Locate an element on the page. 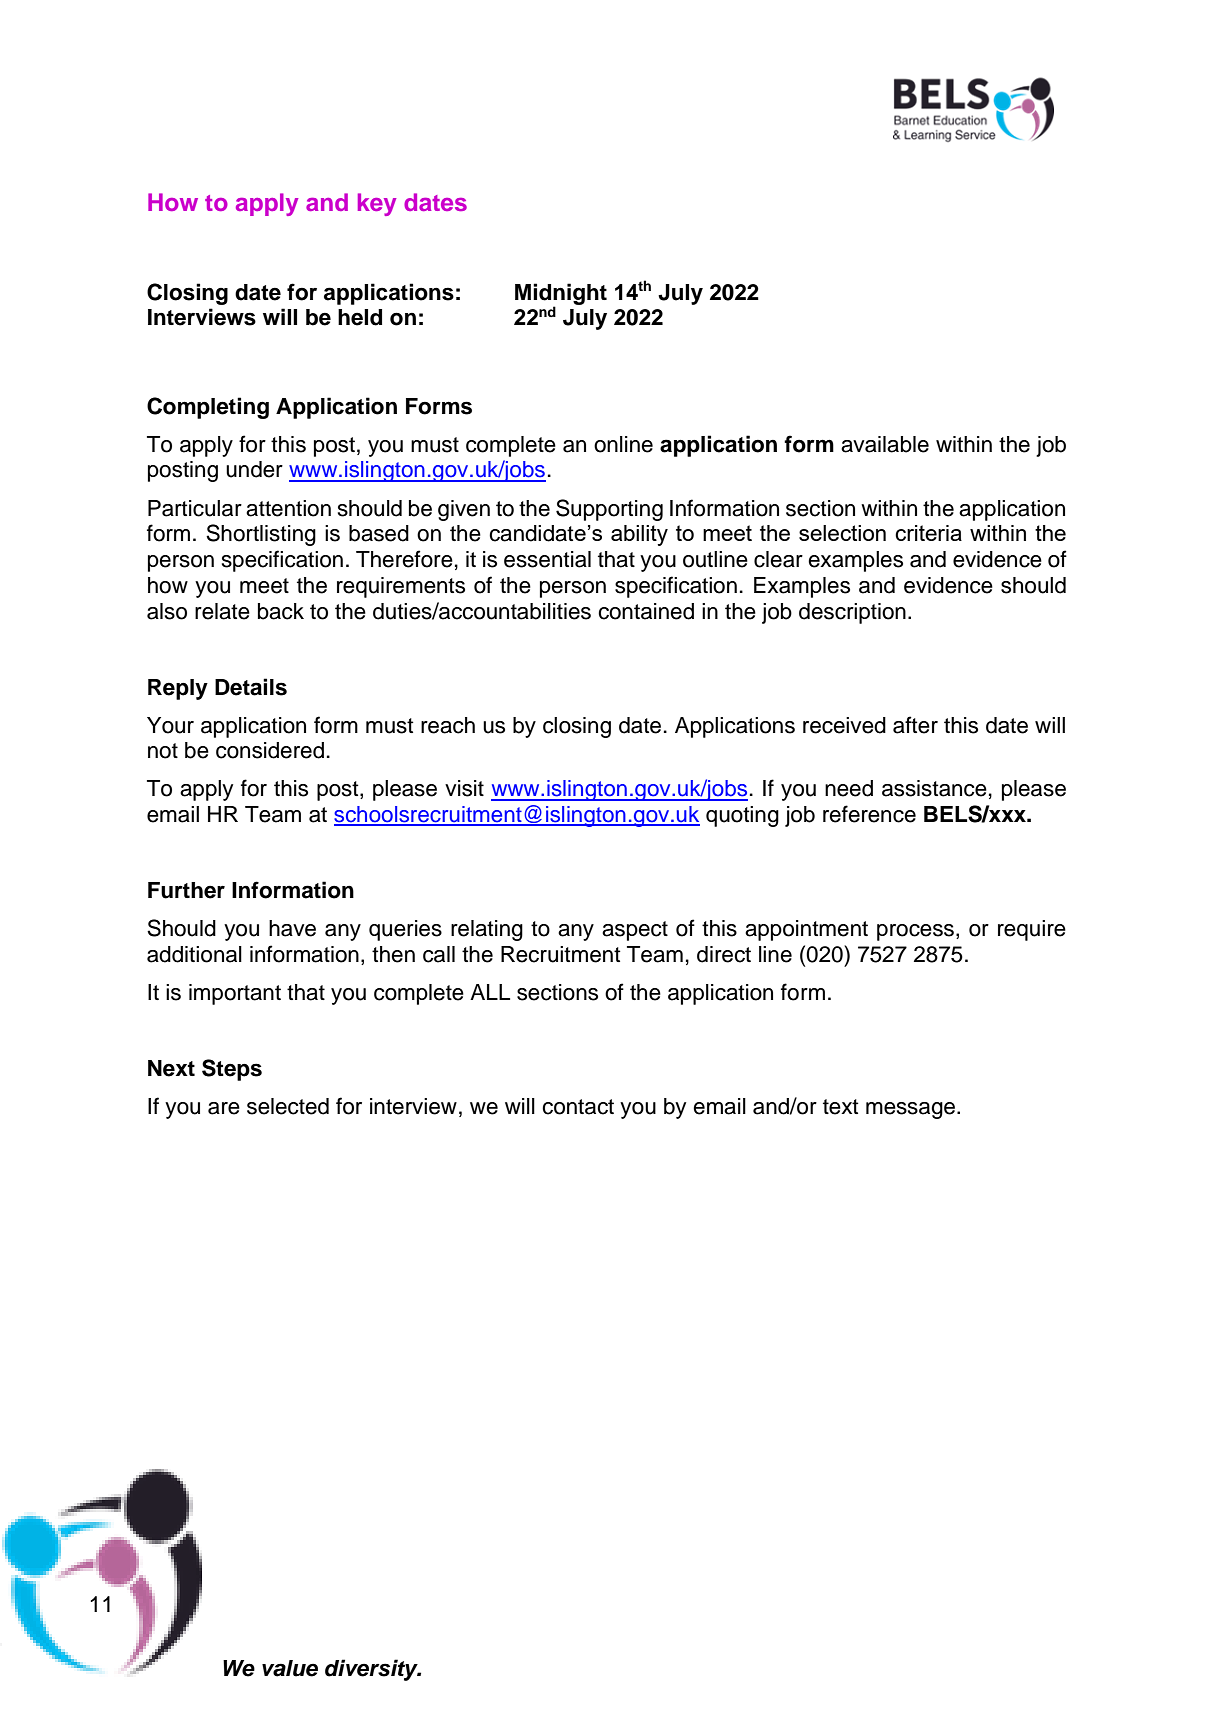 Image resolution: width=1214 pixels, height=1716 pixels. relating is located at coordinates (487, 930).
